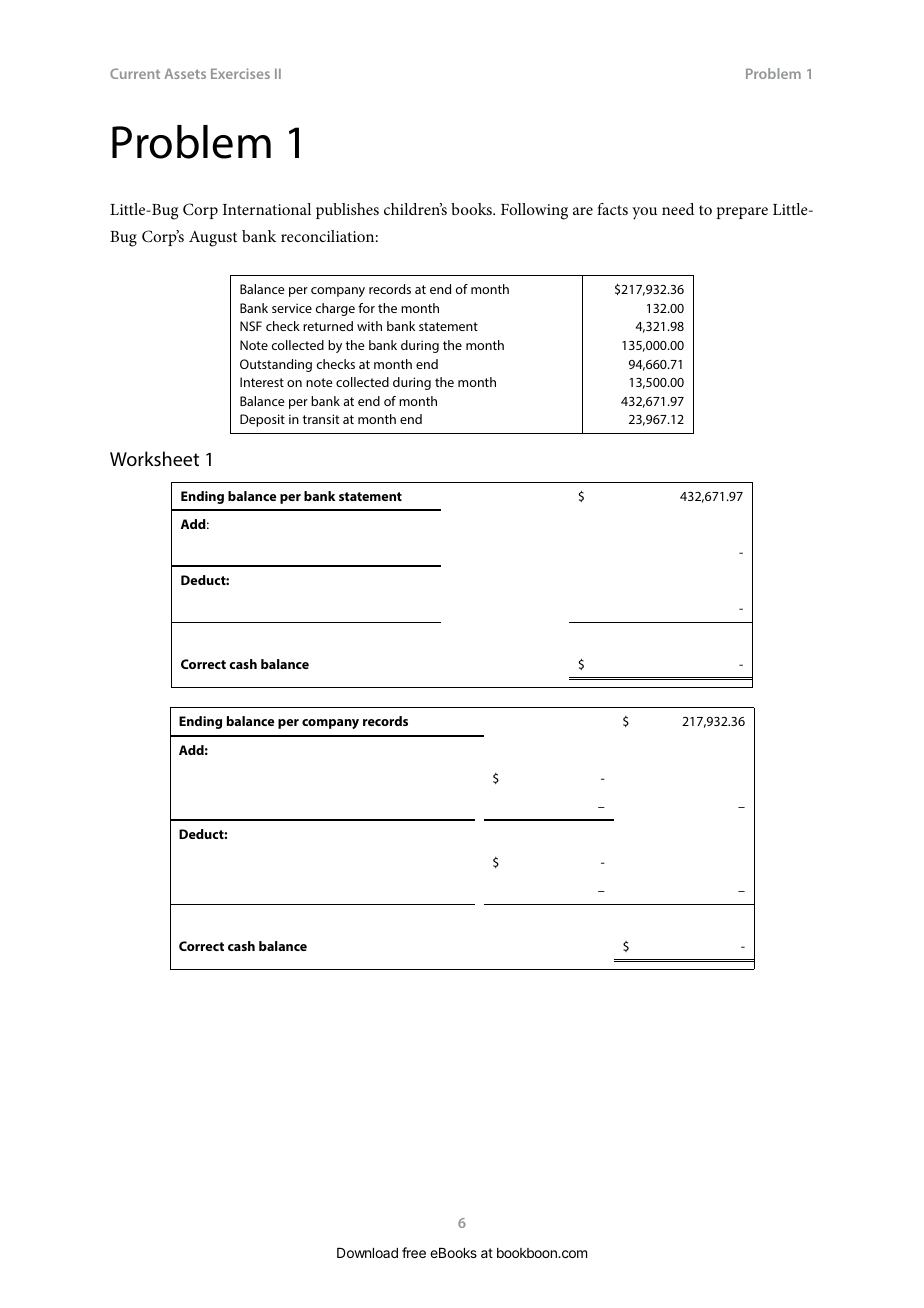 The image size is (924, 1308). What do you see at coordinates (369, 326) in the screenshot?
I see `with` at bounding box center [369, 326].
